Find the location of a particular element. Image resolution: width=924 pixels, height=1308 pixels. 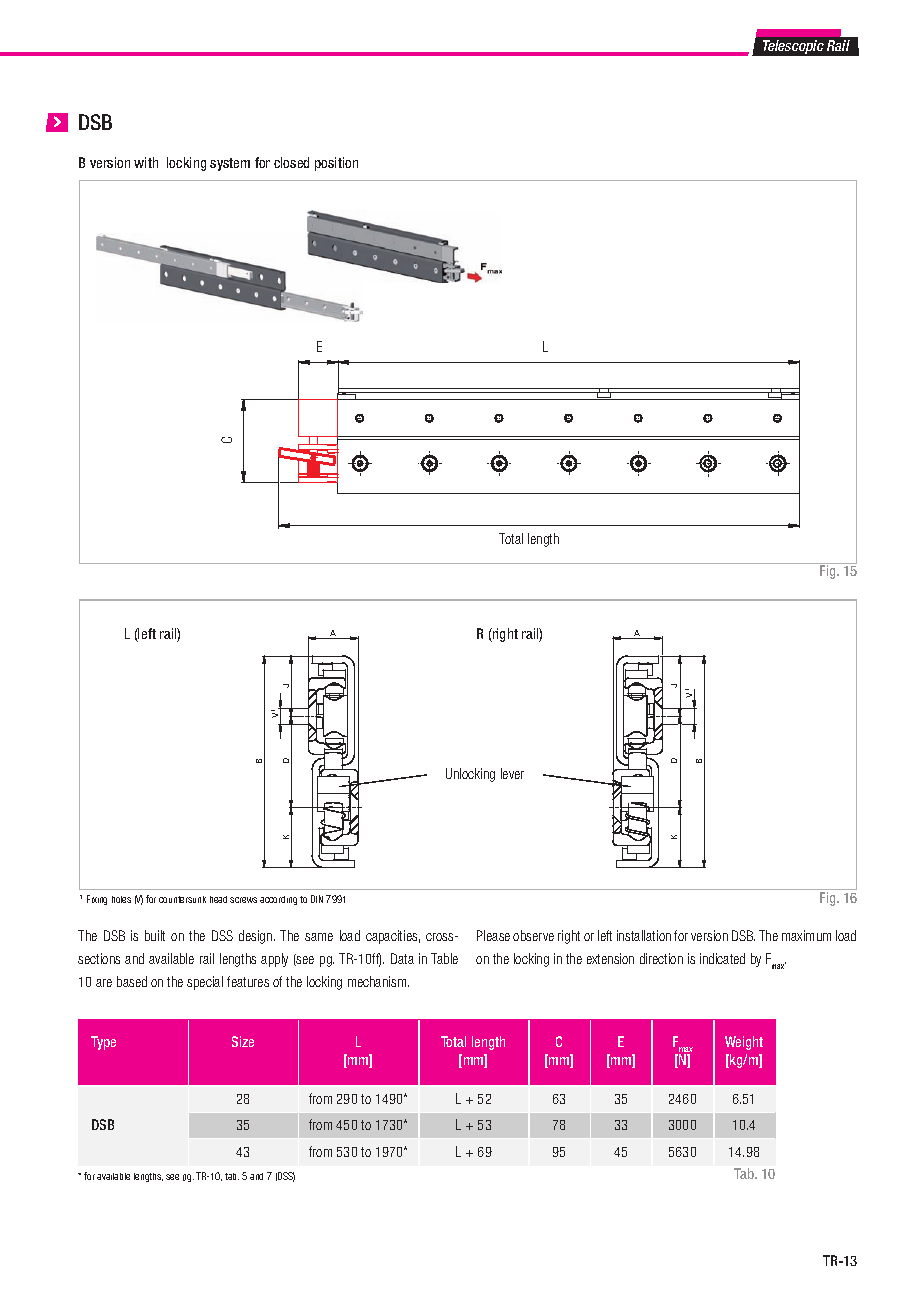

system is located at coordinates (230, 164).
